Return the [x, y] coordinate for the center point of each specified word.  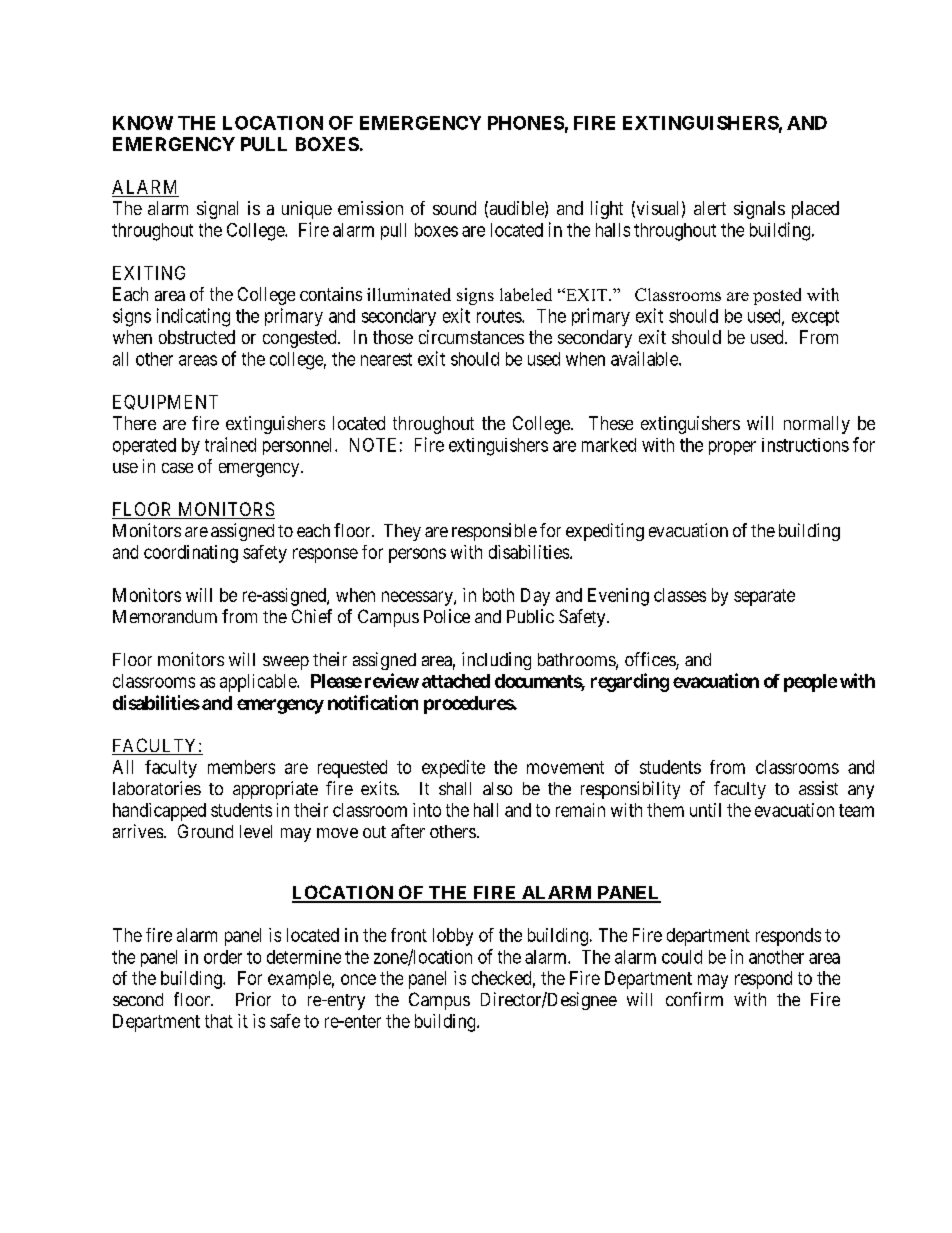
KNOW [143, 123]
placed [815, 210]
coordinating [191, 554]
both [498, 595]
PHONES [526, 123]
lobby [453, 937]
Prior [253, 999]
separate [764, 597]
